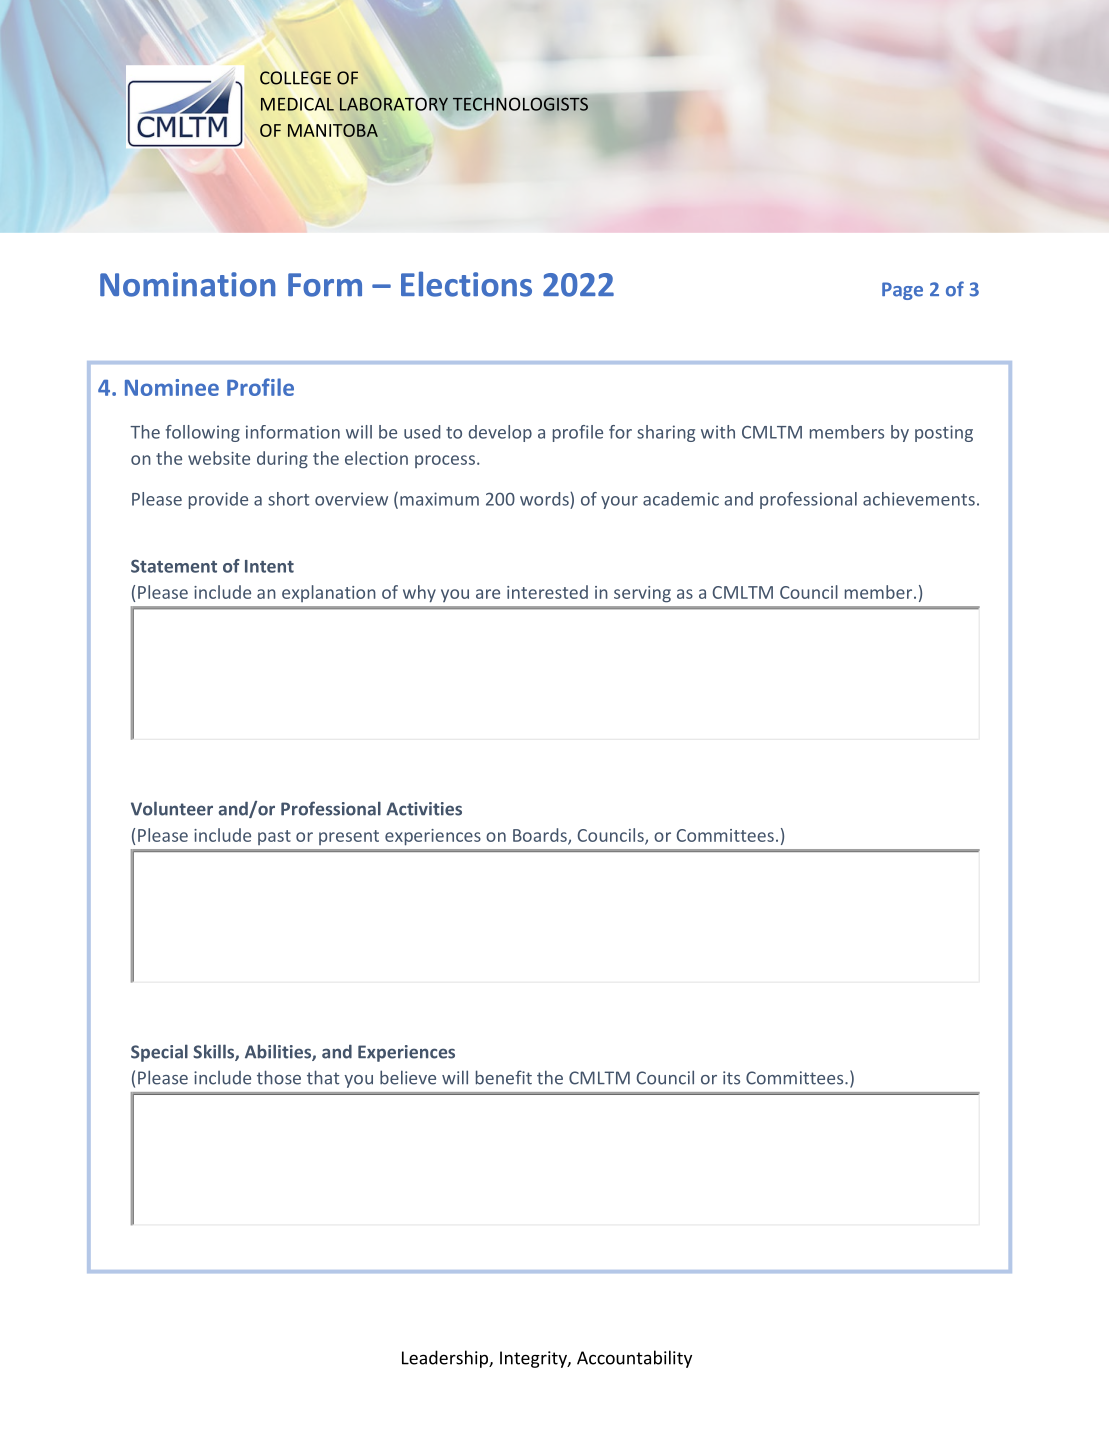  Describe the element at coordinates (520, 104) in the screenshot. I see `TECHNOLOGISTS` at that location.
